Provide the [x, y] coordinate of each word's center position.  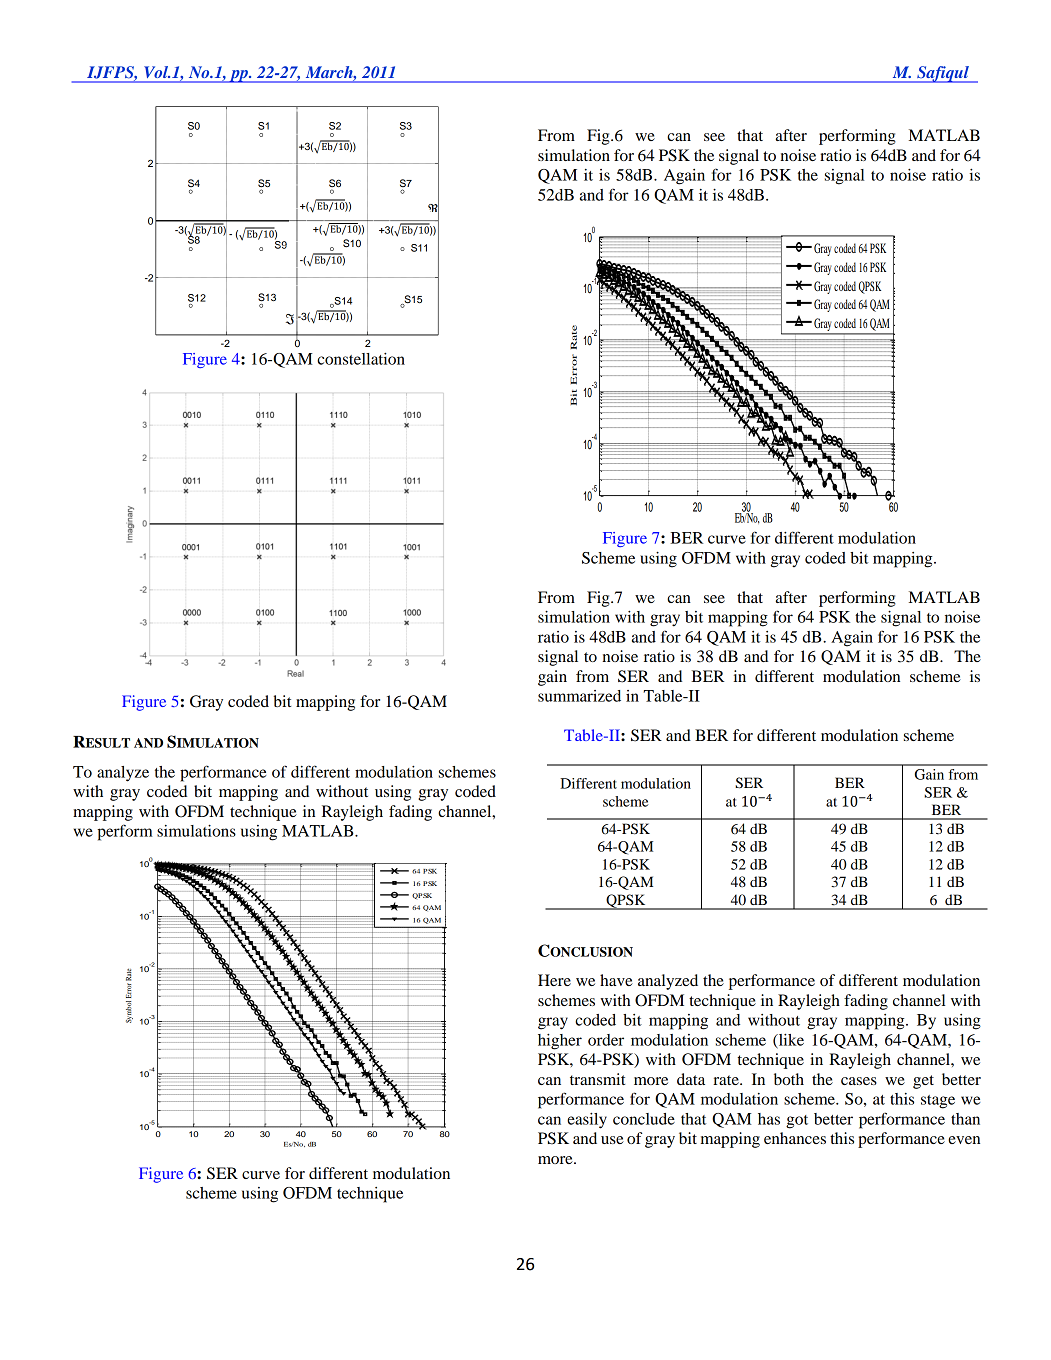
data [691, 1079]
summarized [579, 696]
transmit [598, 1079]
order [606, 1040]
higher [560, 1042]
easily [587, 1121]
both [789, 1079]
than [965, 1119]
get [923, 1082]
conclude [644, 1119]
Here [554, 980]
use [612, 1140]
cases [859, 1081]
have [616, 980]
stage [938, 1102]
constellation [361, 359]
